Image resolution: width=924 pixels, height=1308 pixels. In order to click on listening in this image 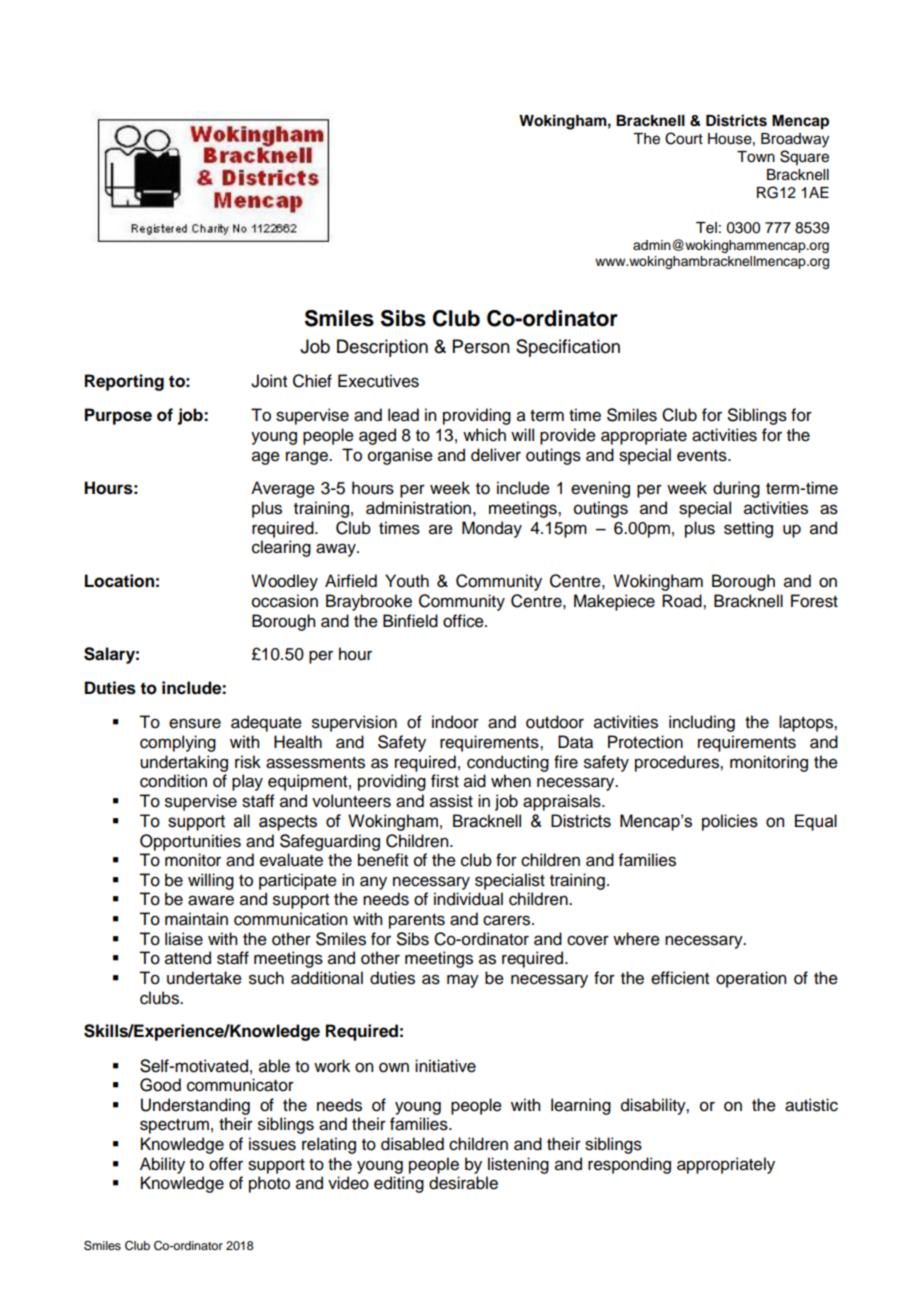, I will do `click(518, 1165)`.
